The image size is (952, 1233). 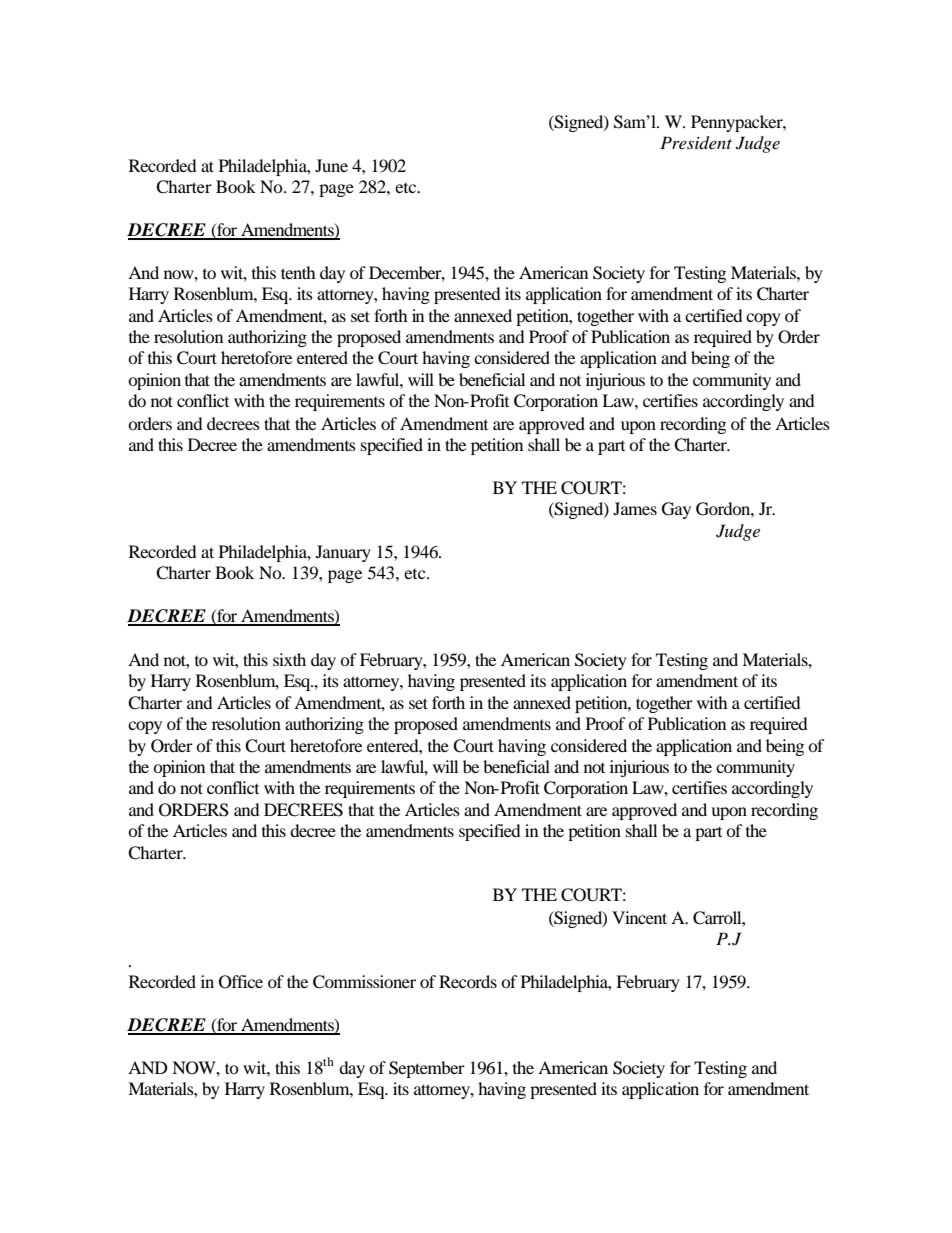 I want to click on September, so click(x=427, y=1069).
